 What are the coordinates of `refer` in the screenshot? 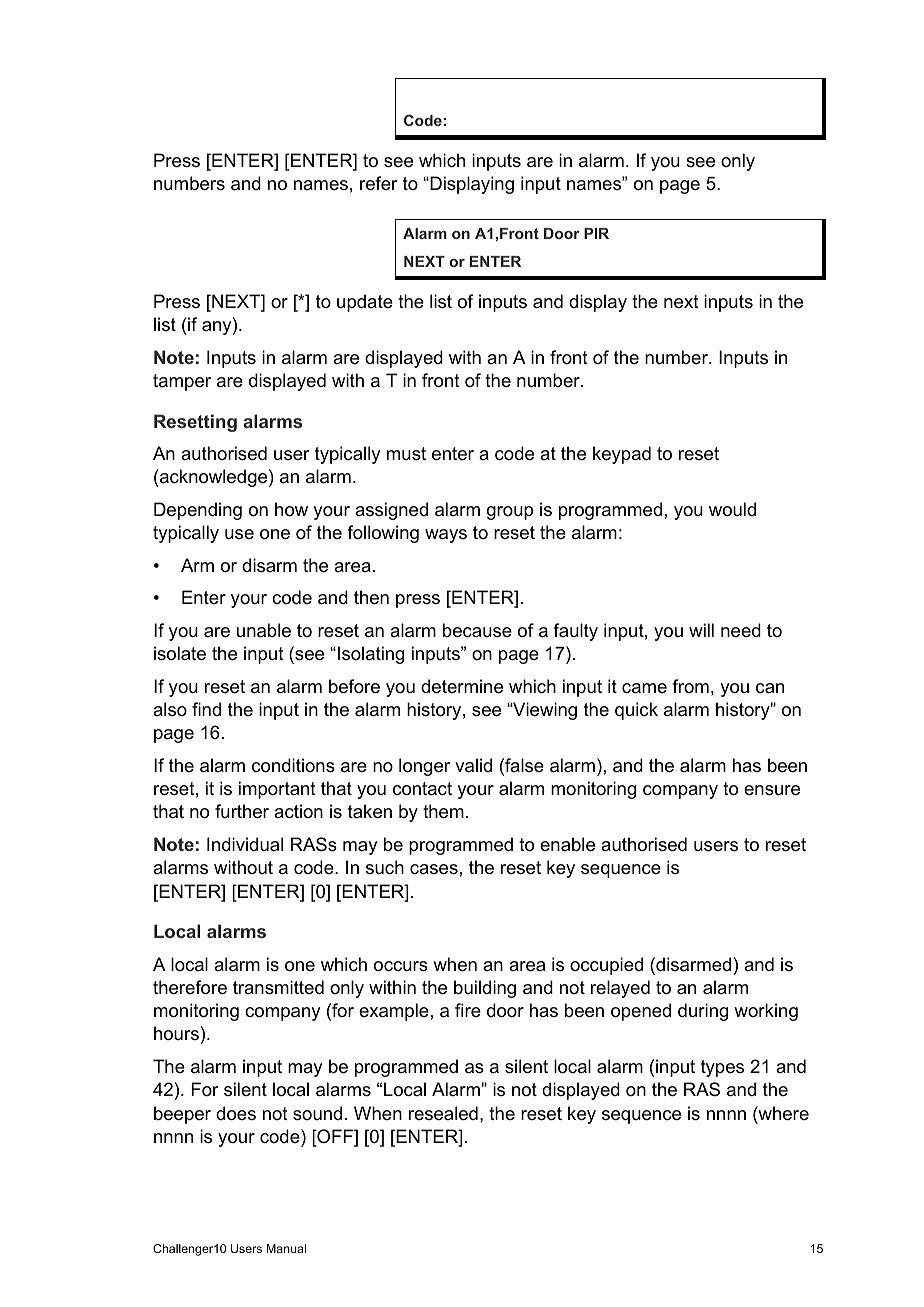 It's located at (378, 183).
